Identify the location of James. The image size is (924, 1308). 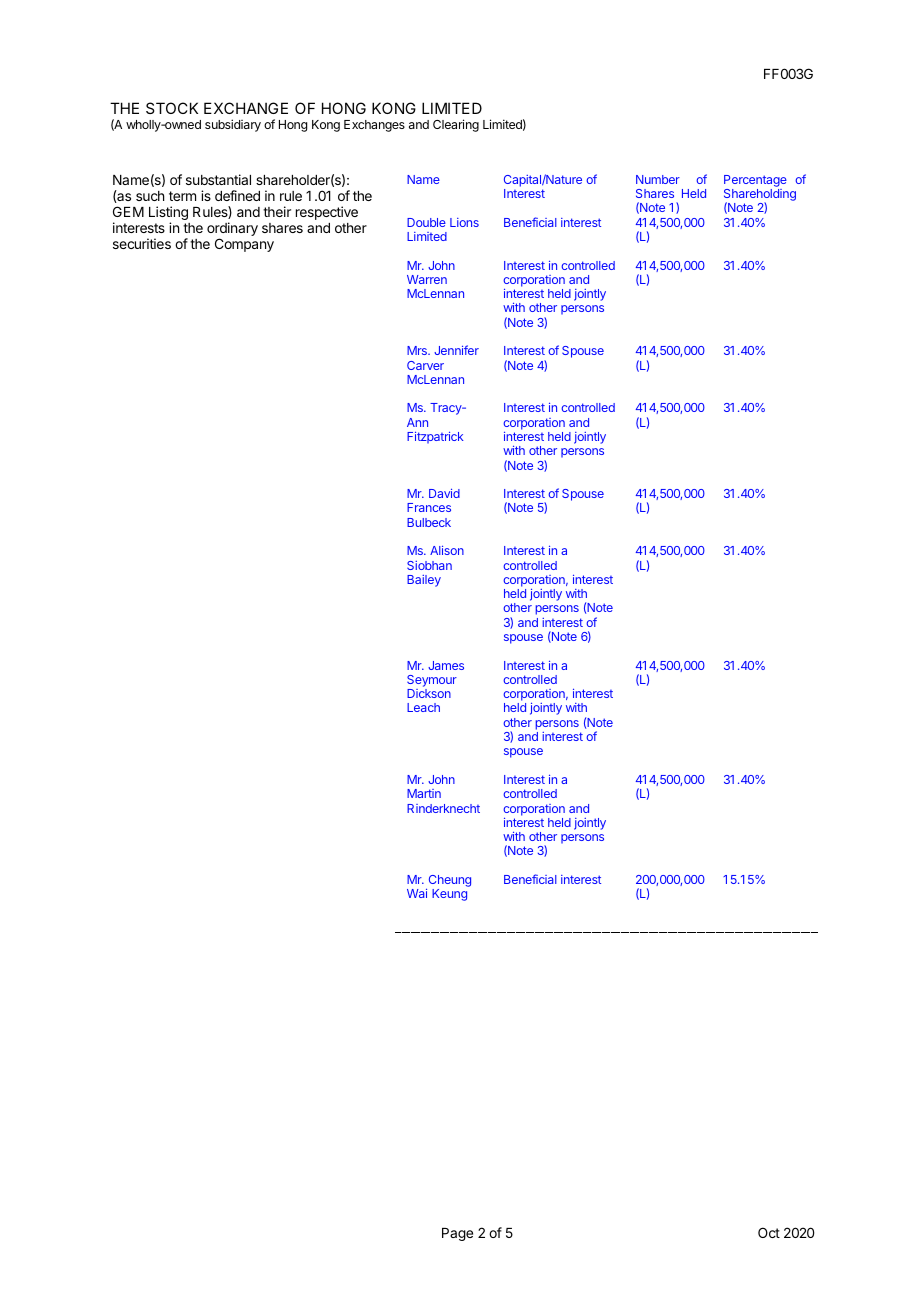
(446, 665).
